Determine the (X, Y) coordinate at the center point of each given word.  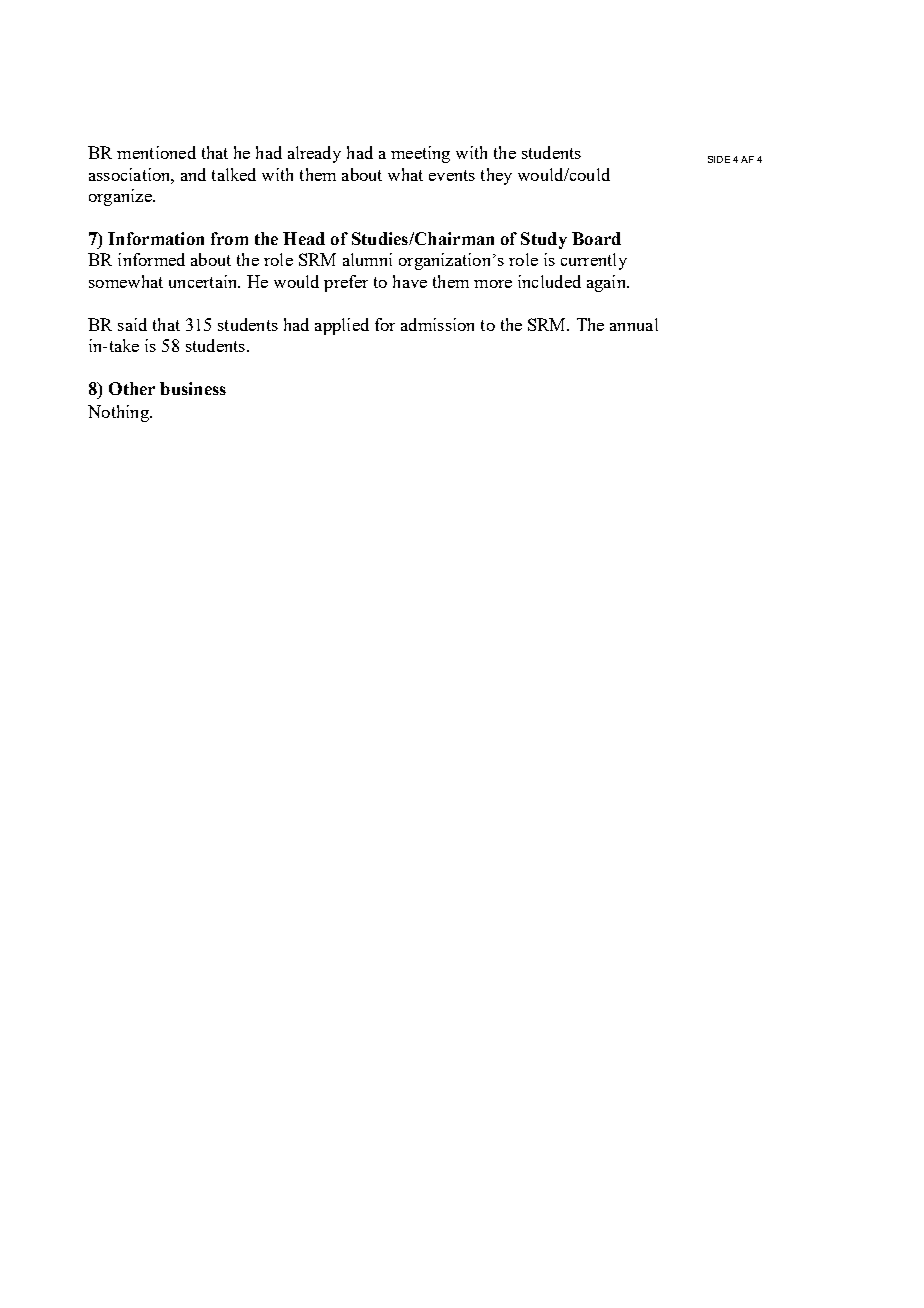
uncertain (204, 281)
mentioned (156, 152)
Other (132, 388)
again (607, 283)
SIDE (719, 159)
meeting (420, 154)
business (193, 388)
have (410, 281)
